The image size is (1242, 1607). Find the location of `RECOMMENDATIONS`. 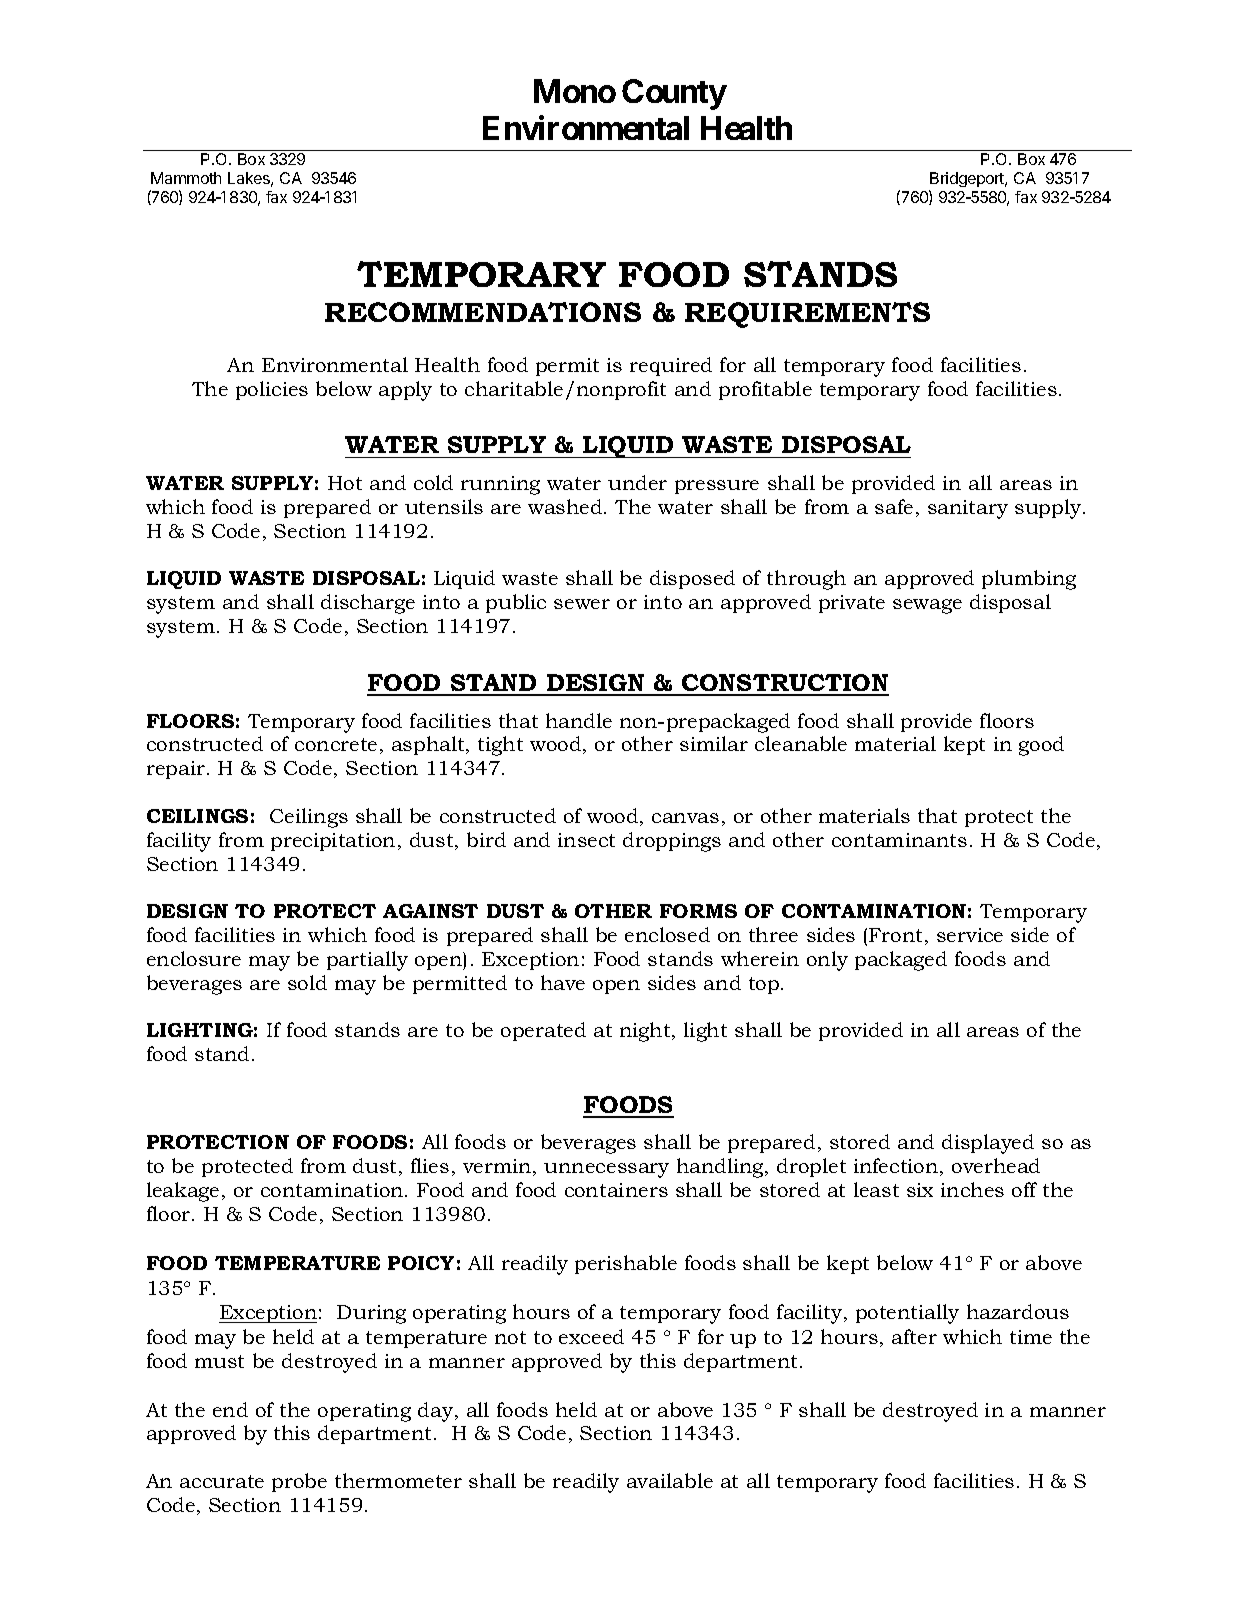

RECOMMENDATIONS is located at coordinates (483, 312).
